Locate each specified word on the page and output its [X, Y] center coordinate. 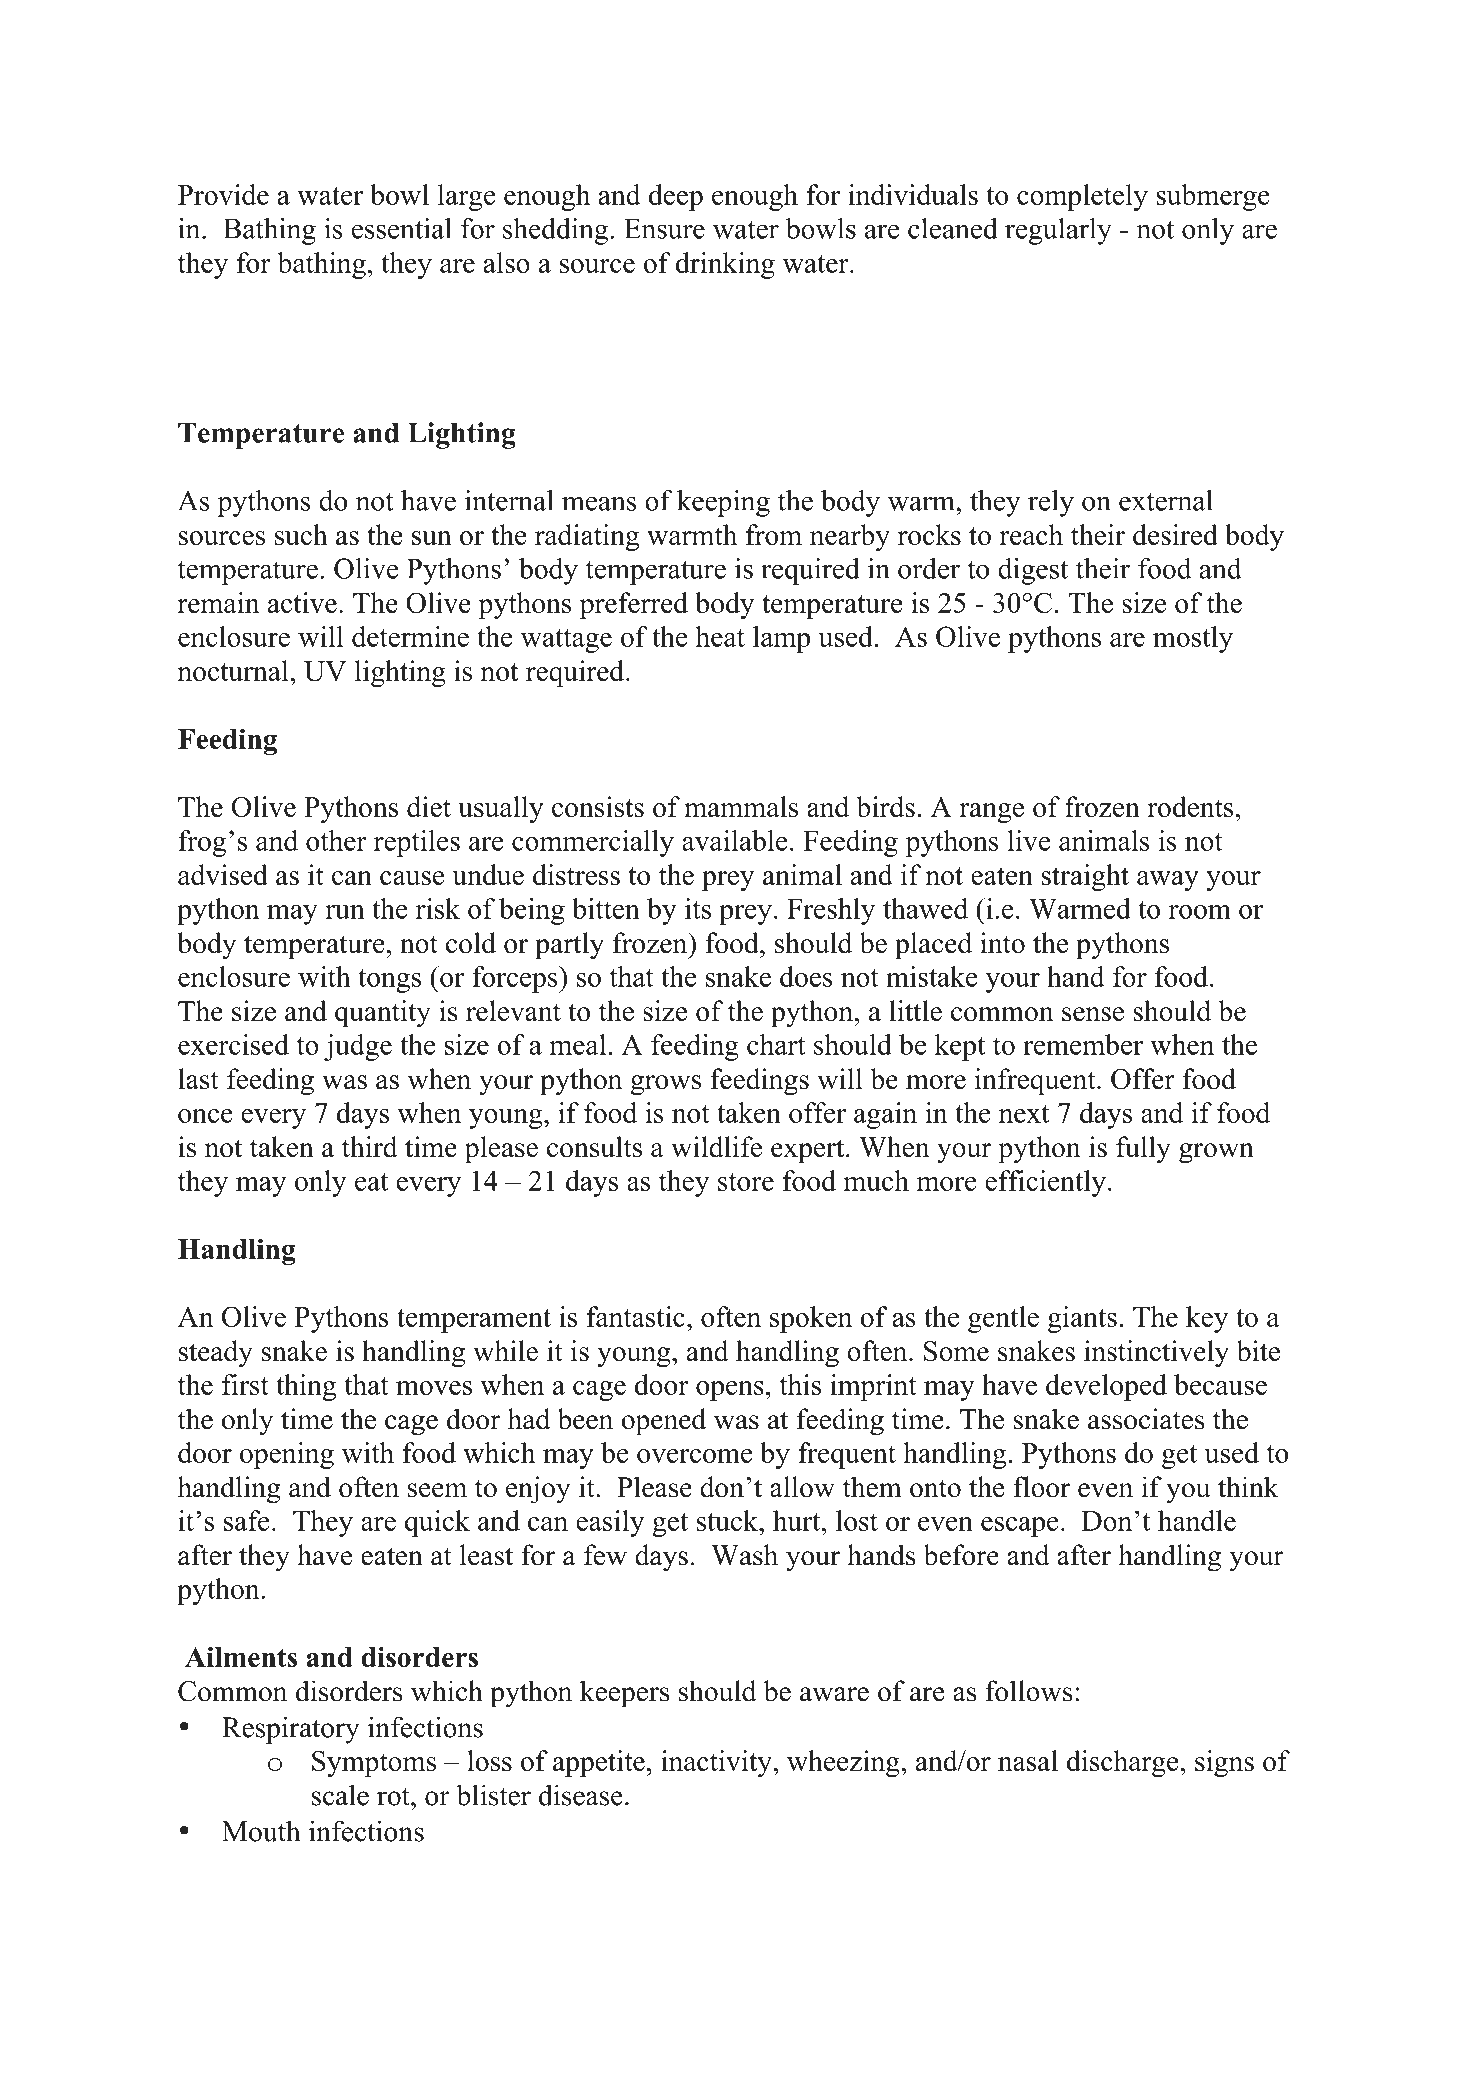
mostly [1193, 639]
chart [776, 1044]
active [302, 602]
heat [720, 636]
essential [402, 228]
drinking [725, 265]
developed [1106, 1387]
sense [1093, 1014]
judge [358, 1047]
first [245, 1384]
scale [340, 1795]
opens [730, 1391]
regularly [1058, 231]
